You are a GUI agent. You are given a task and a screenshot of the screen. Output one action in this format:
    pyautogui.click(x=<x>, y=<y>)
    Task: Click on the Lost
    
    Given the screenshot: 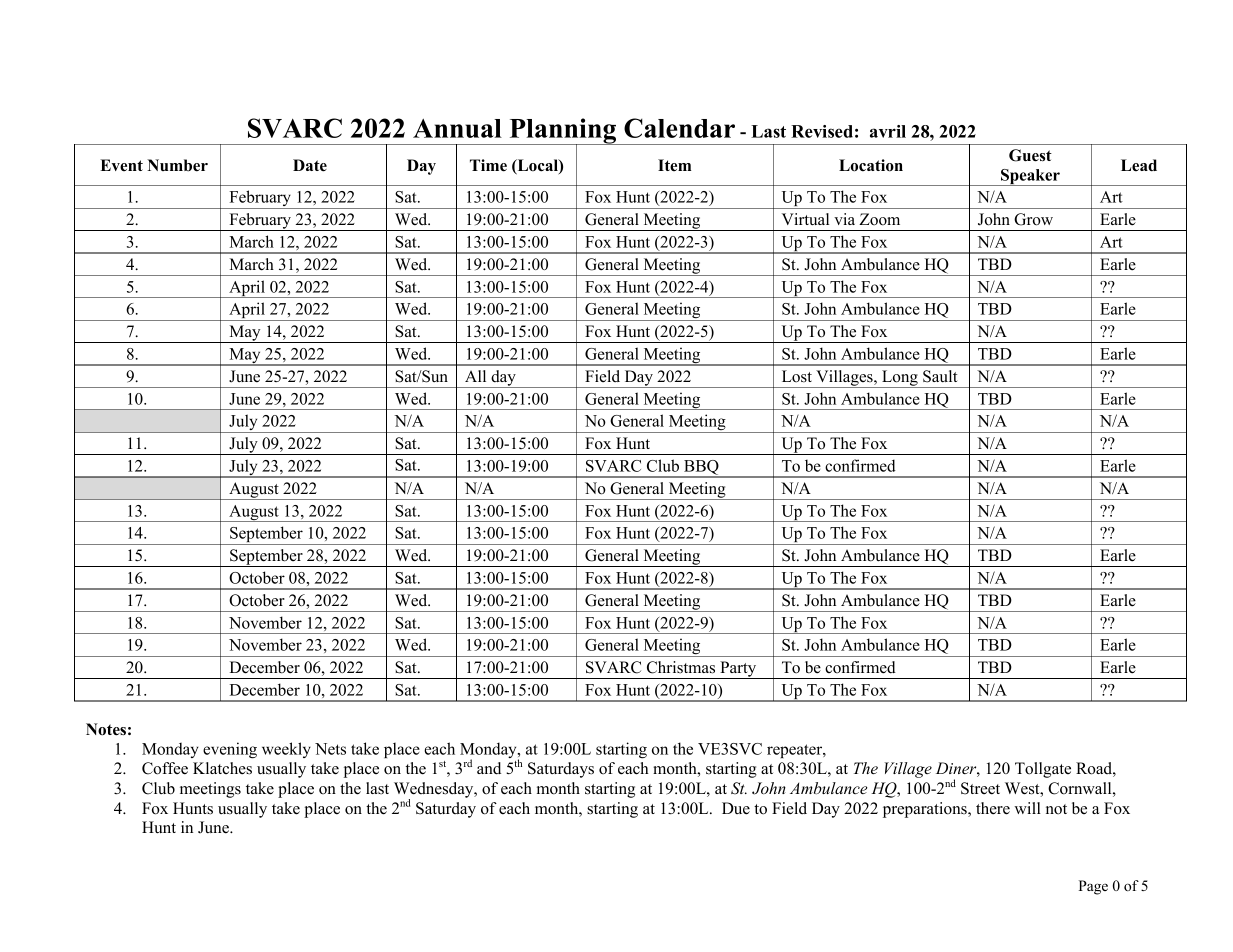 What is the action you would take?
    pyautogui.click(x=797, y=376)
